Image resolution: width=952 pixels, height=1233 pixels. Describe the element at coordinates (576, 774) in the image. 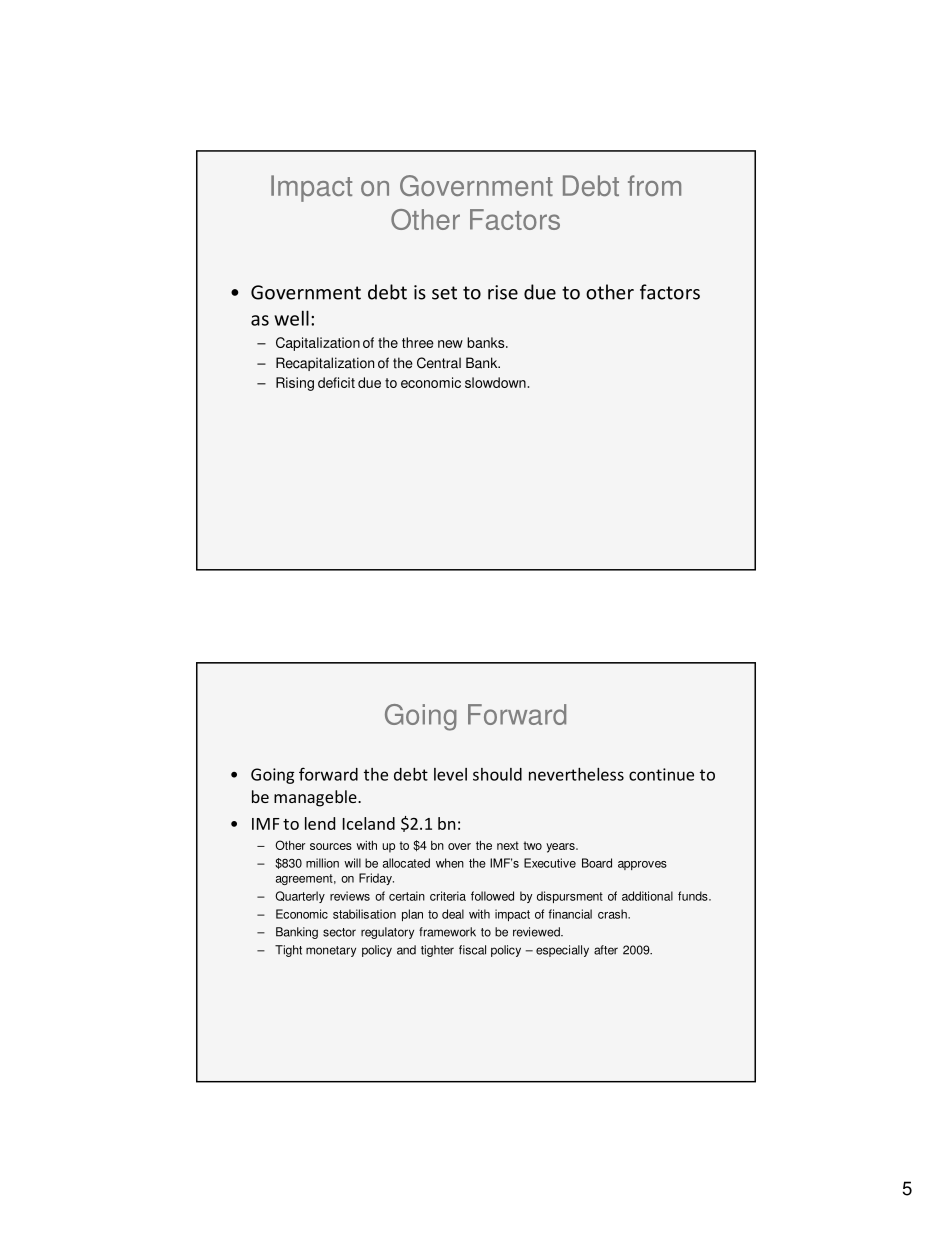

I see `nevertheless` at that location.
